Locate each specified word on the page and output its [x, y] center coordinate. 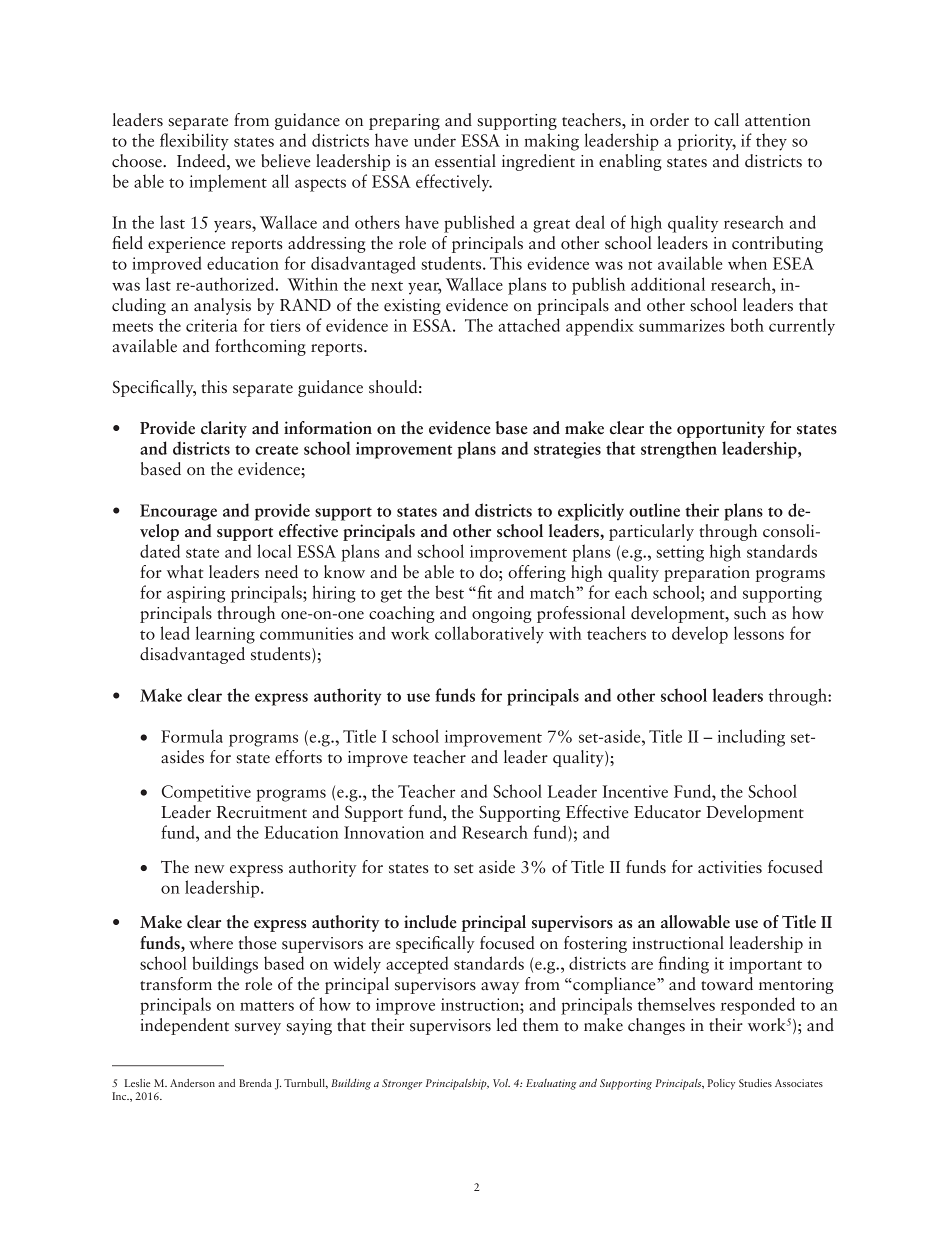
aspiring [196, 594]
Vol [501, 1083]
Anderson [192, 1083]
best [449, 592]
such [750, 613]
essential [465, 161]
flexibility [194, 142]
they [771, 142]
